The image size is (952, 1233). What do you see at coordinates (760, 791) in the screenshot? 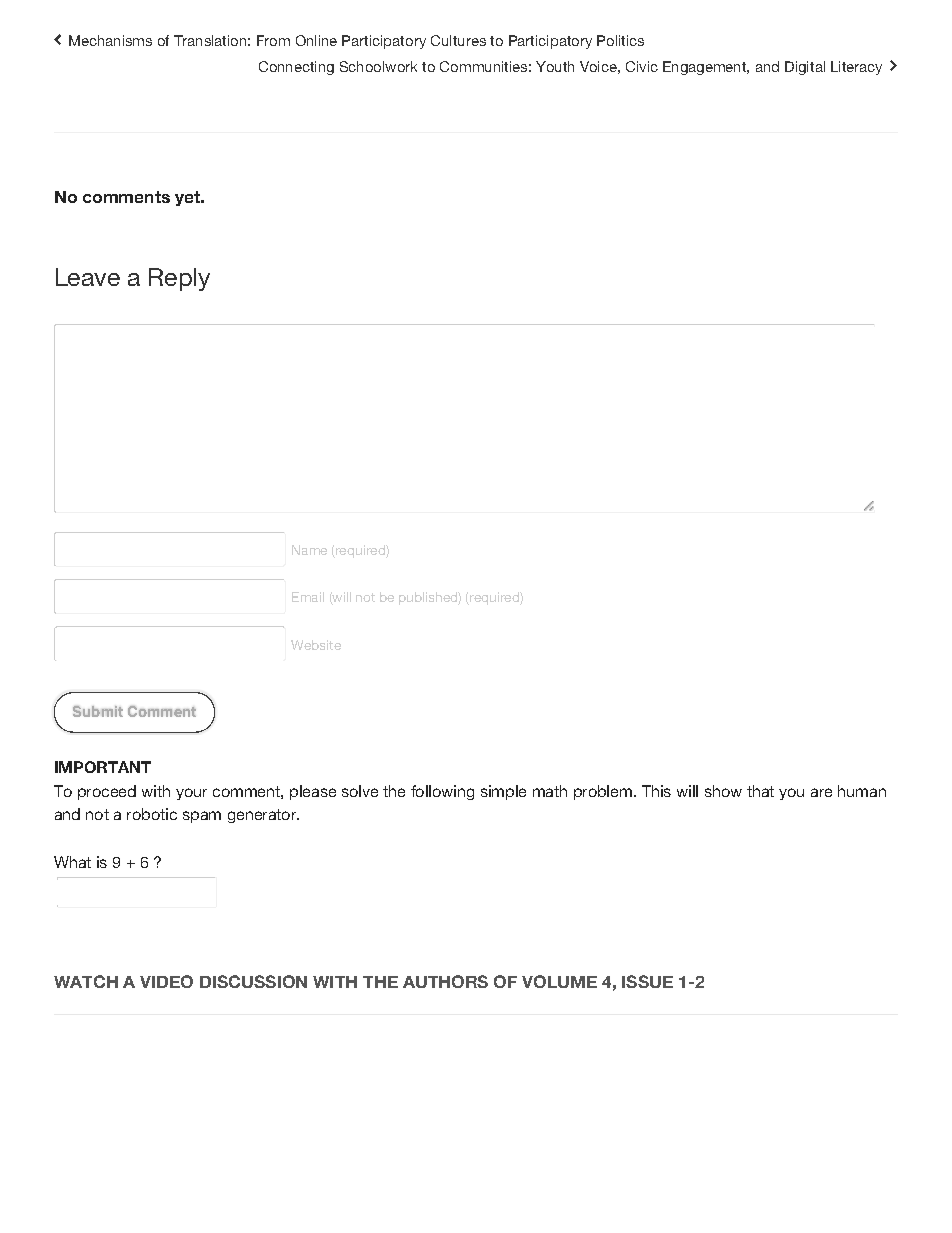
I see `that` at bounding box center [760, 791].
